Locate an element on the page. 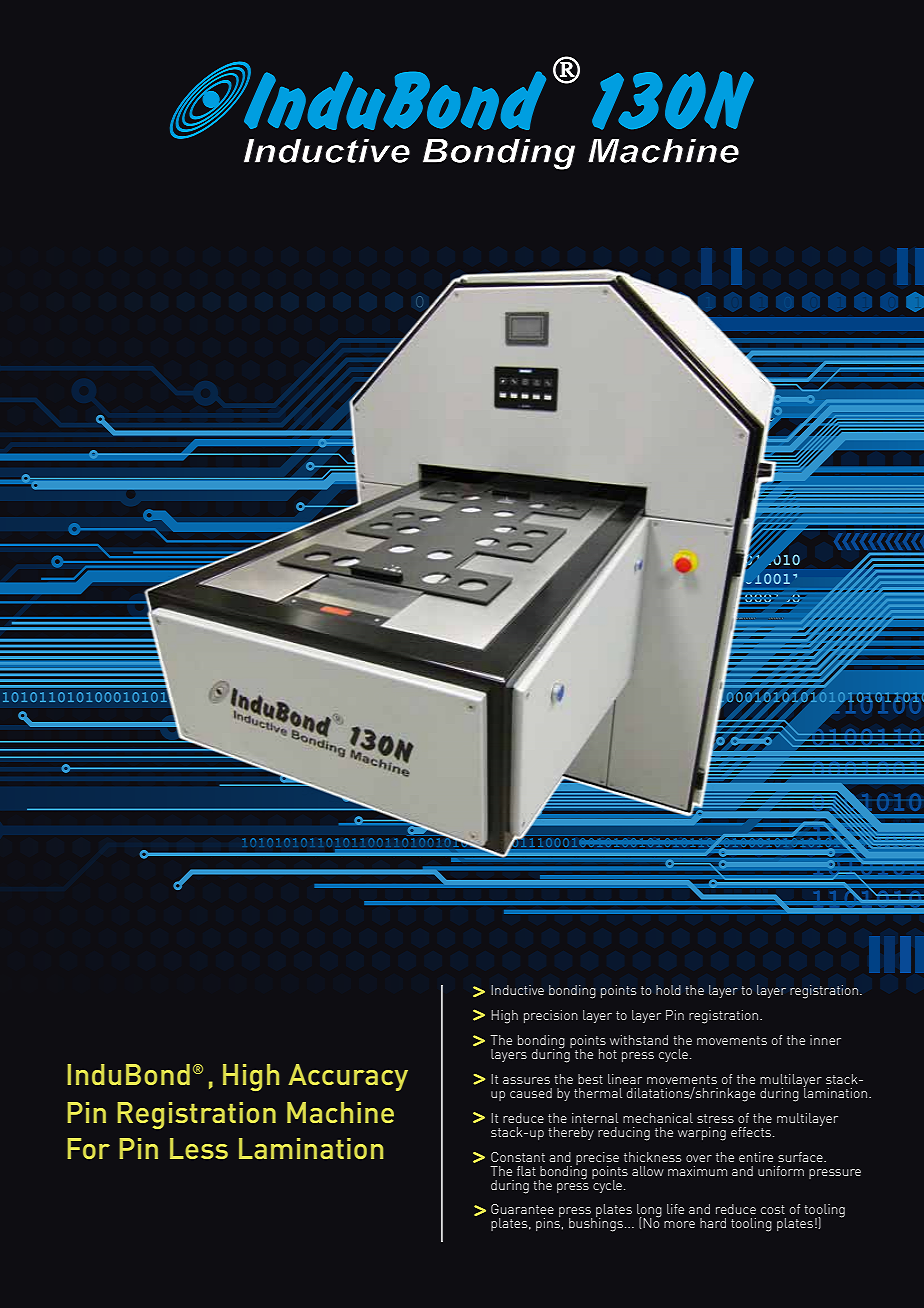 This page has height=1308, width=924. hot is located at coordinates (608, 1054).
